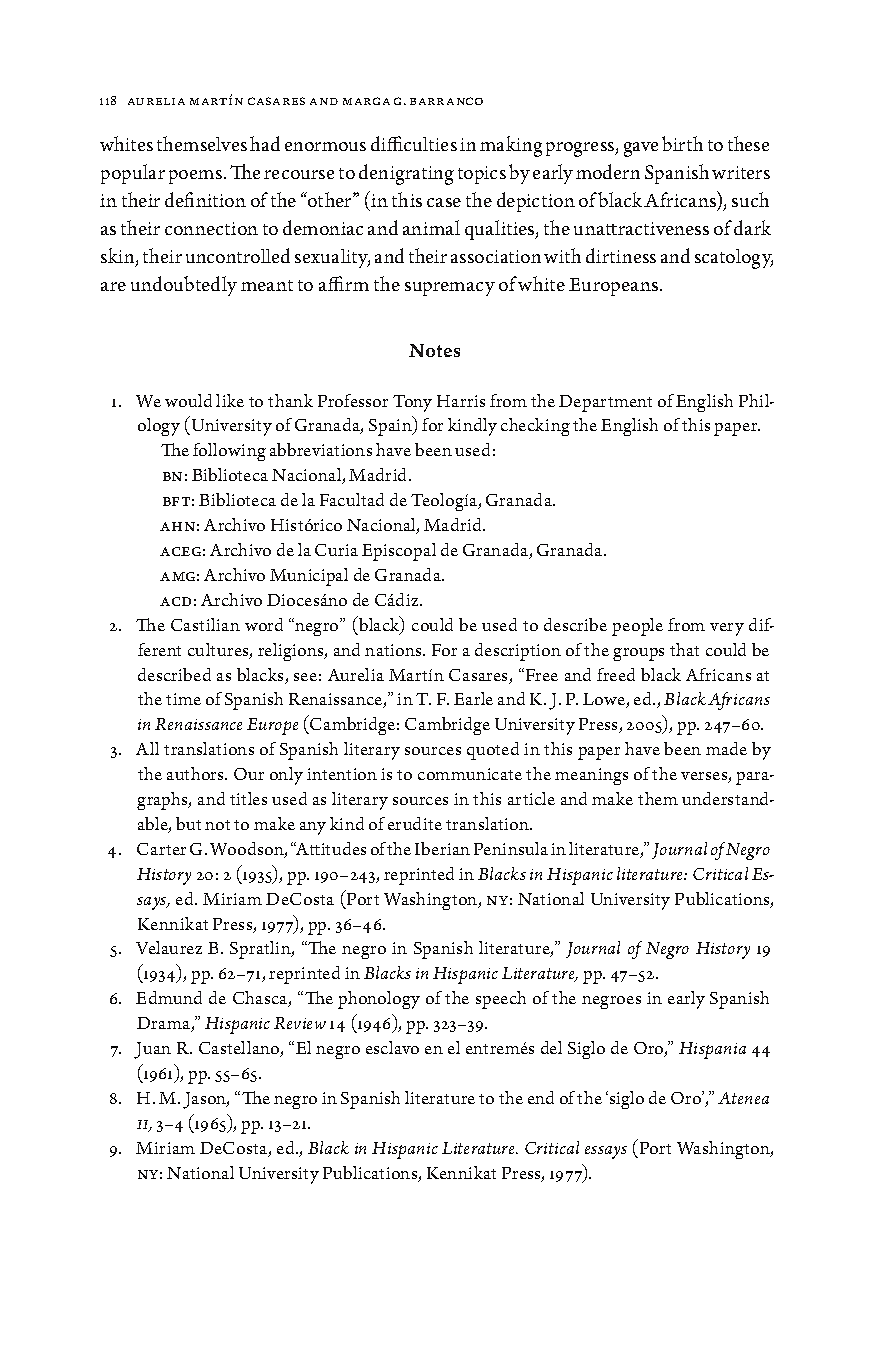  I want to click on Juan, so click(152, 1050).
